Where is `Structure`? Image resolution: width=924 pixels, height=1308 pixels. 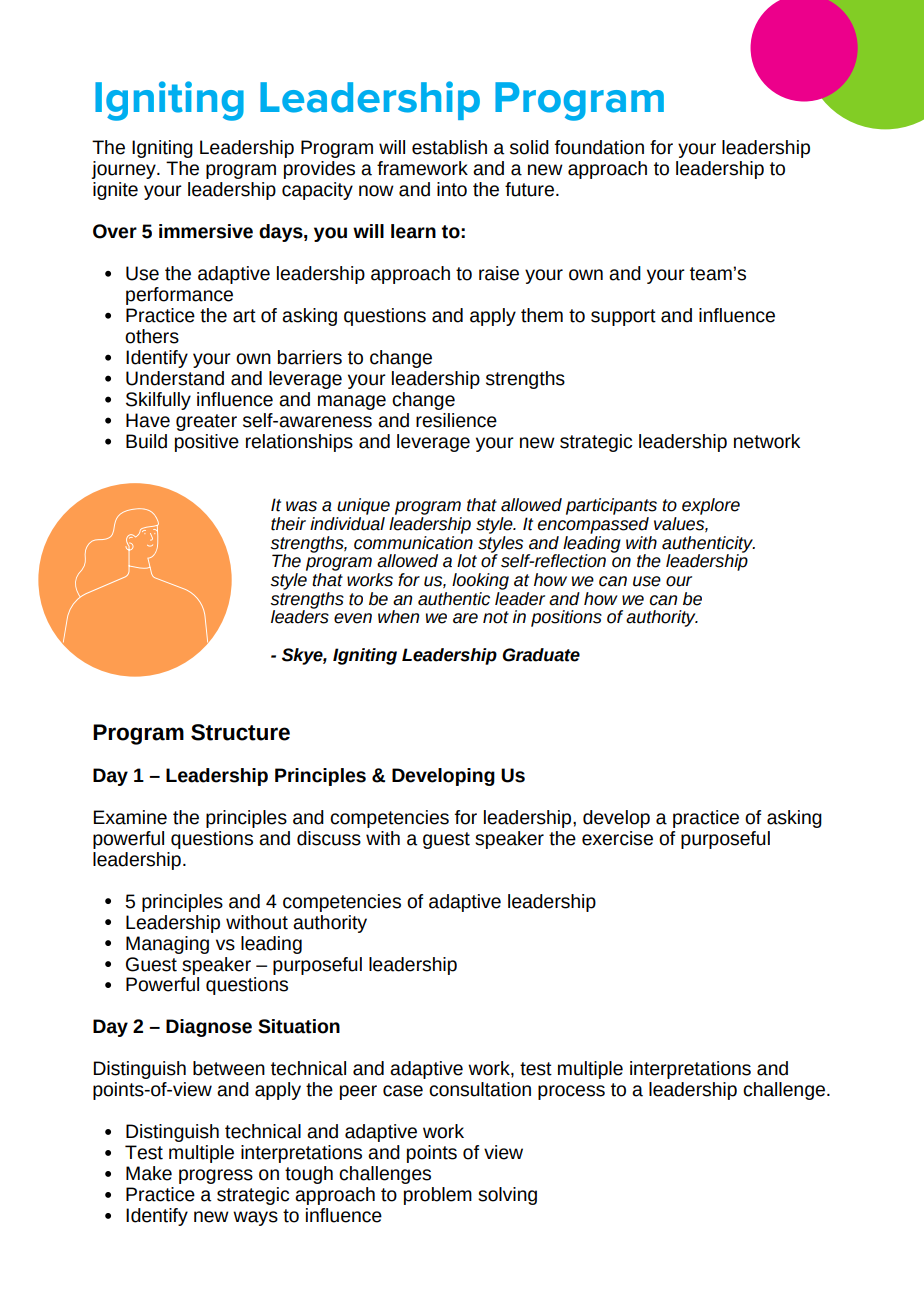
Structure is located at coordinates (240, 732).
